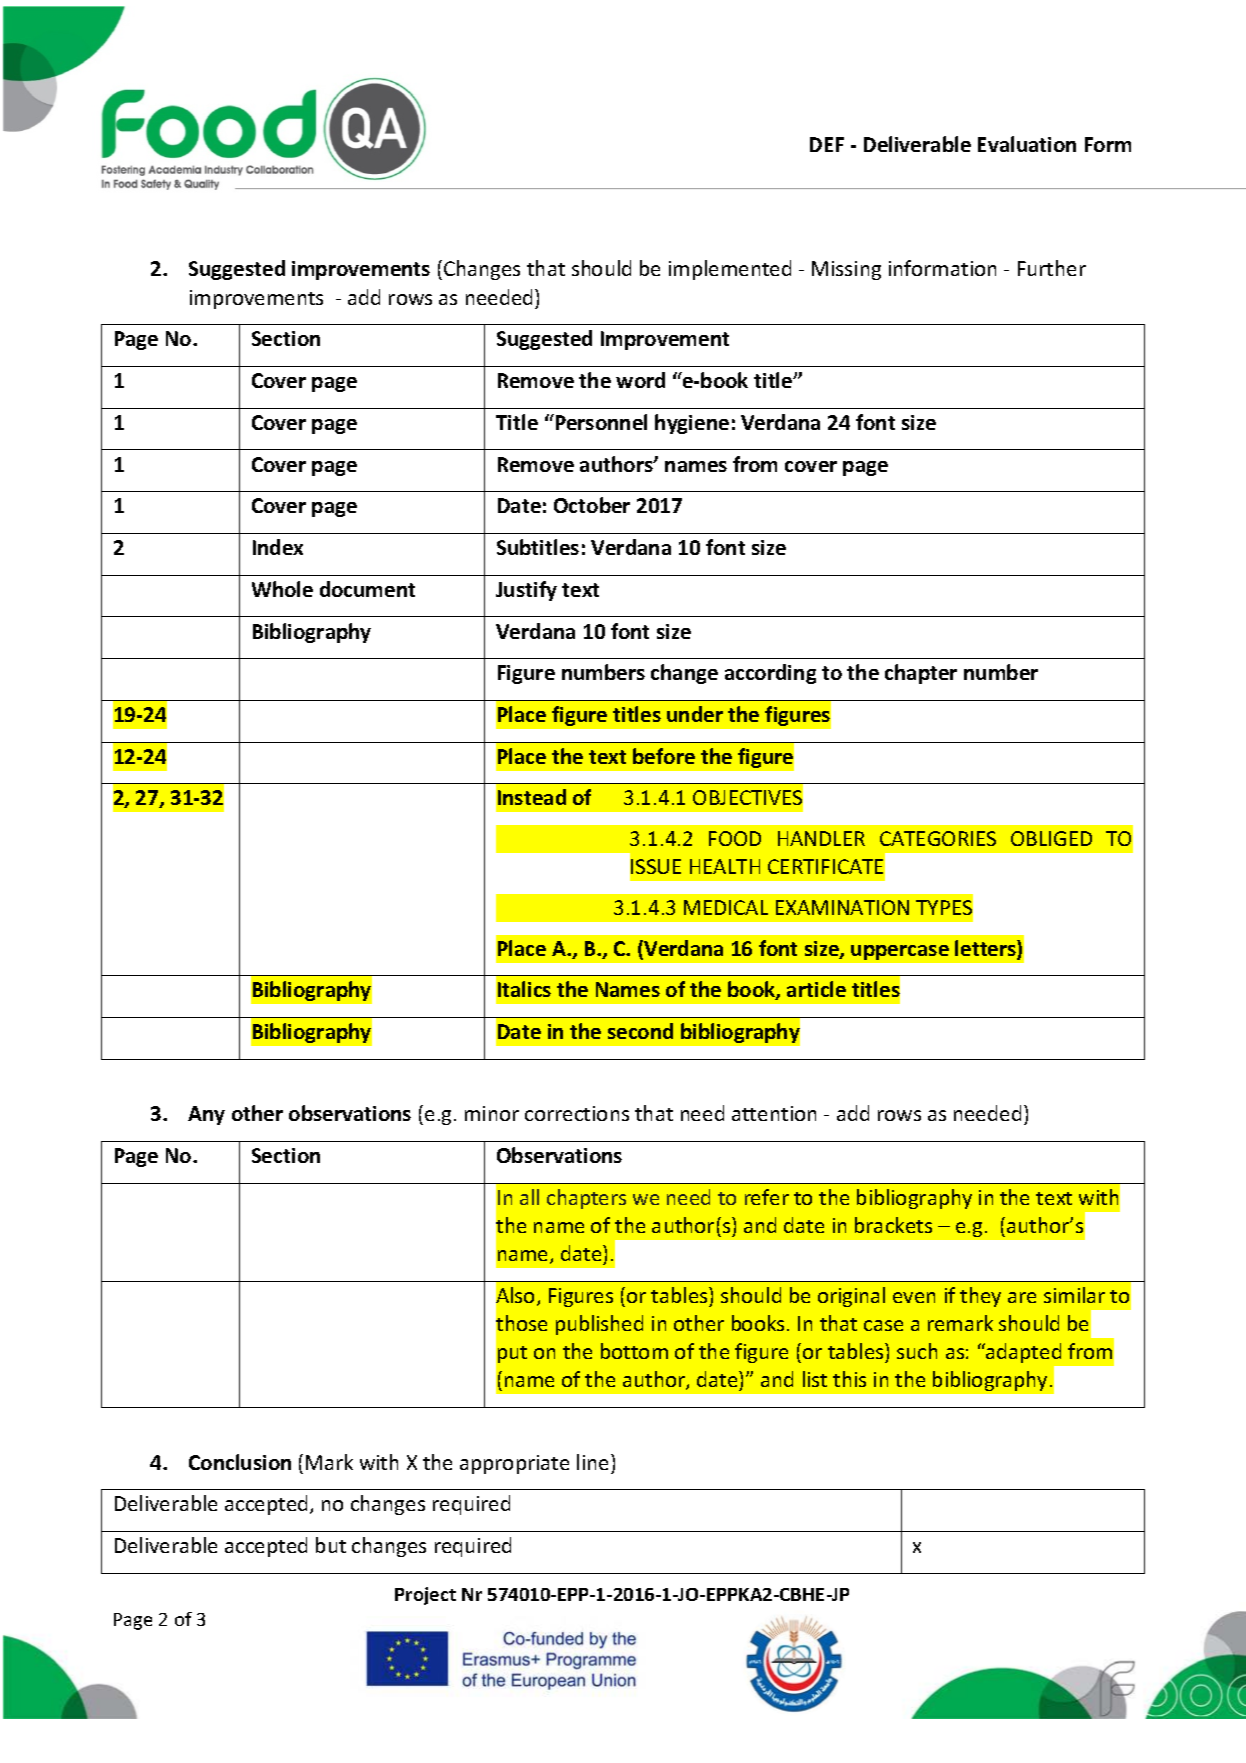 This image has height=1763, width=1246. I want to click on but, so click(331, 1545).
